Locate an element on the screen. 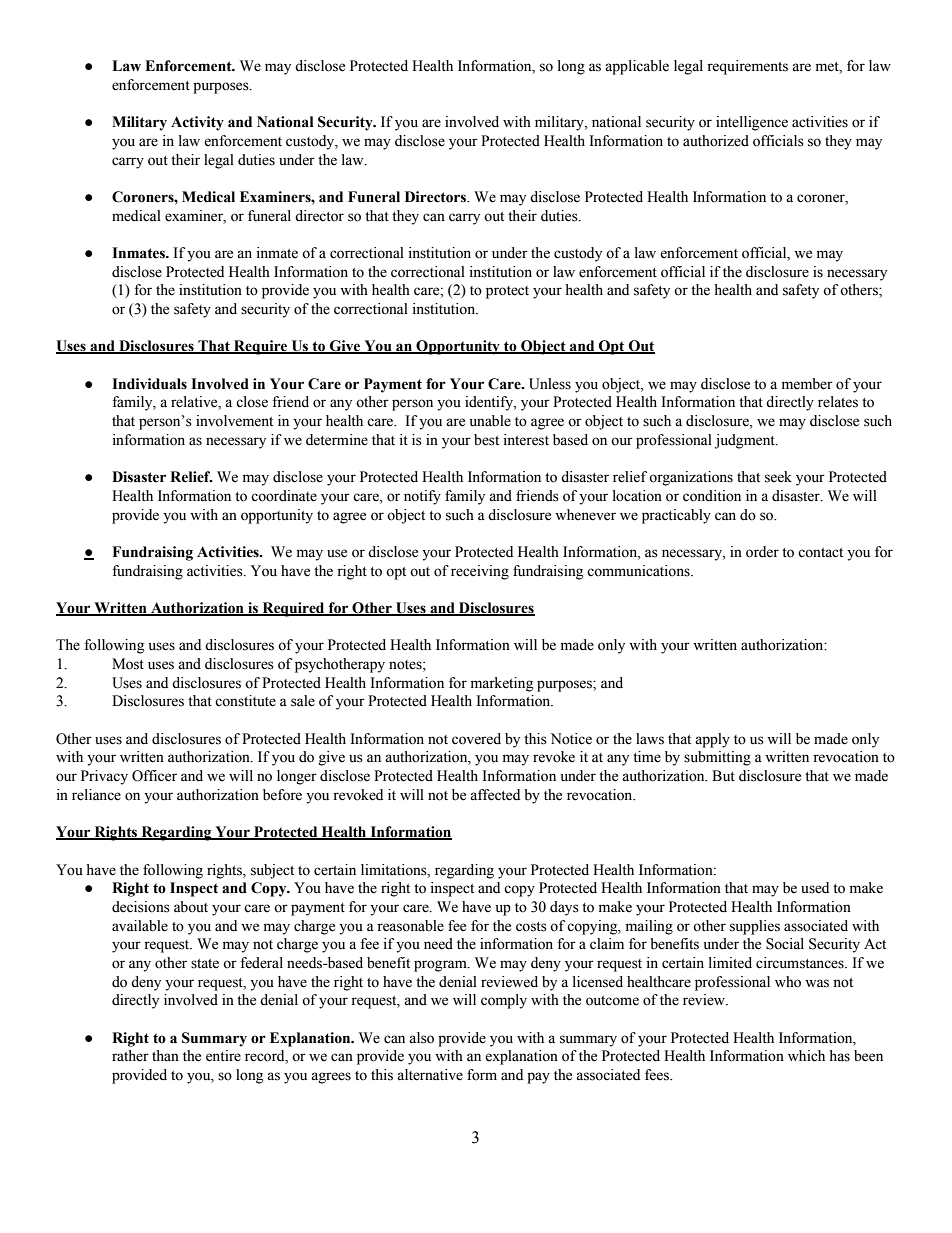 The height and width of the screenshot is (1233, 952). applicable is located at coordinates (637, 67).
